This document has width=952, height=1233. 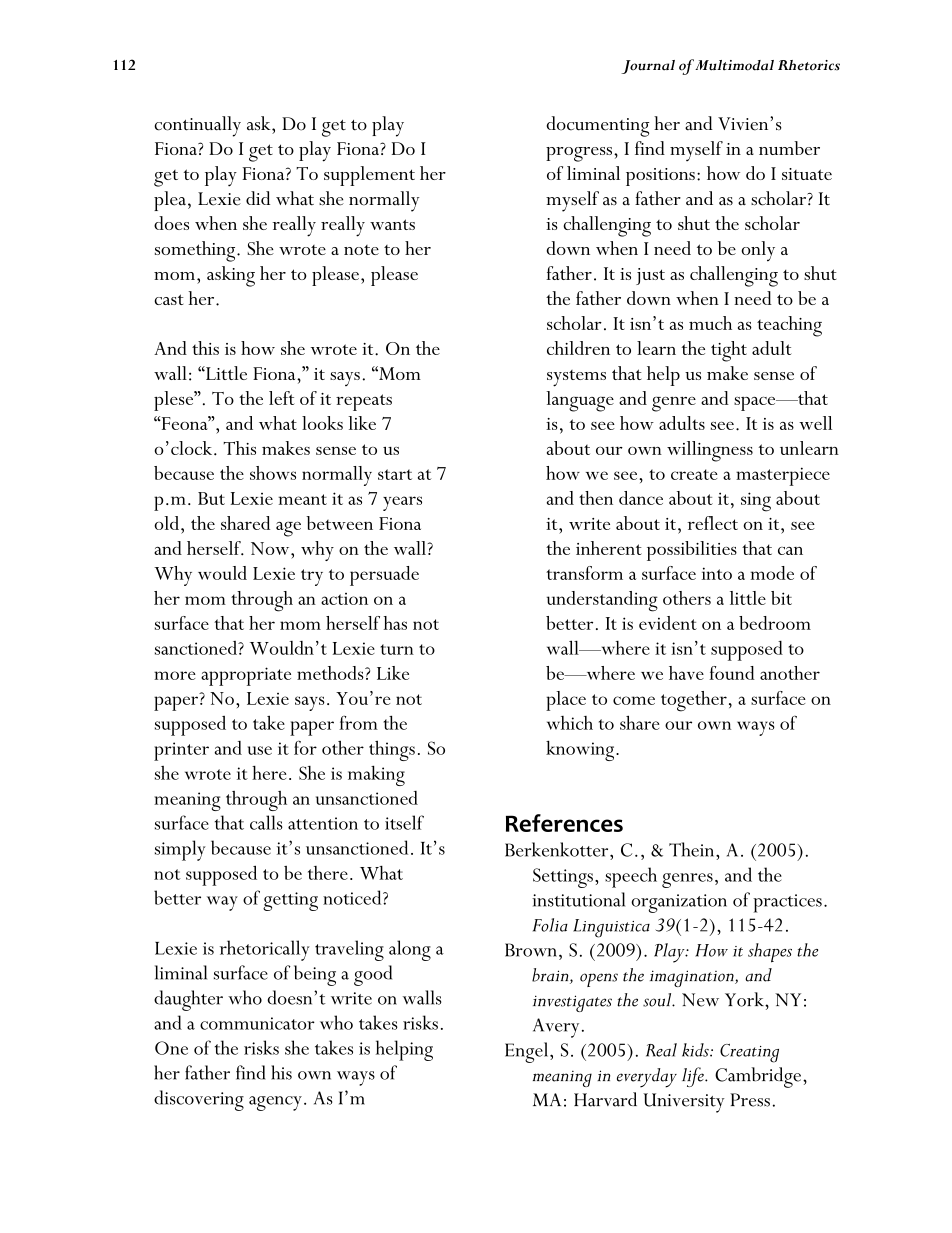 What do you see at coordinates (197, 126) in the document?
I see `continually` at bounding box center [197, 126].
